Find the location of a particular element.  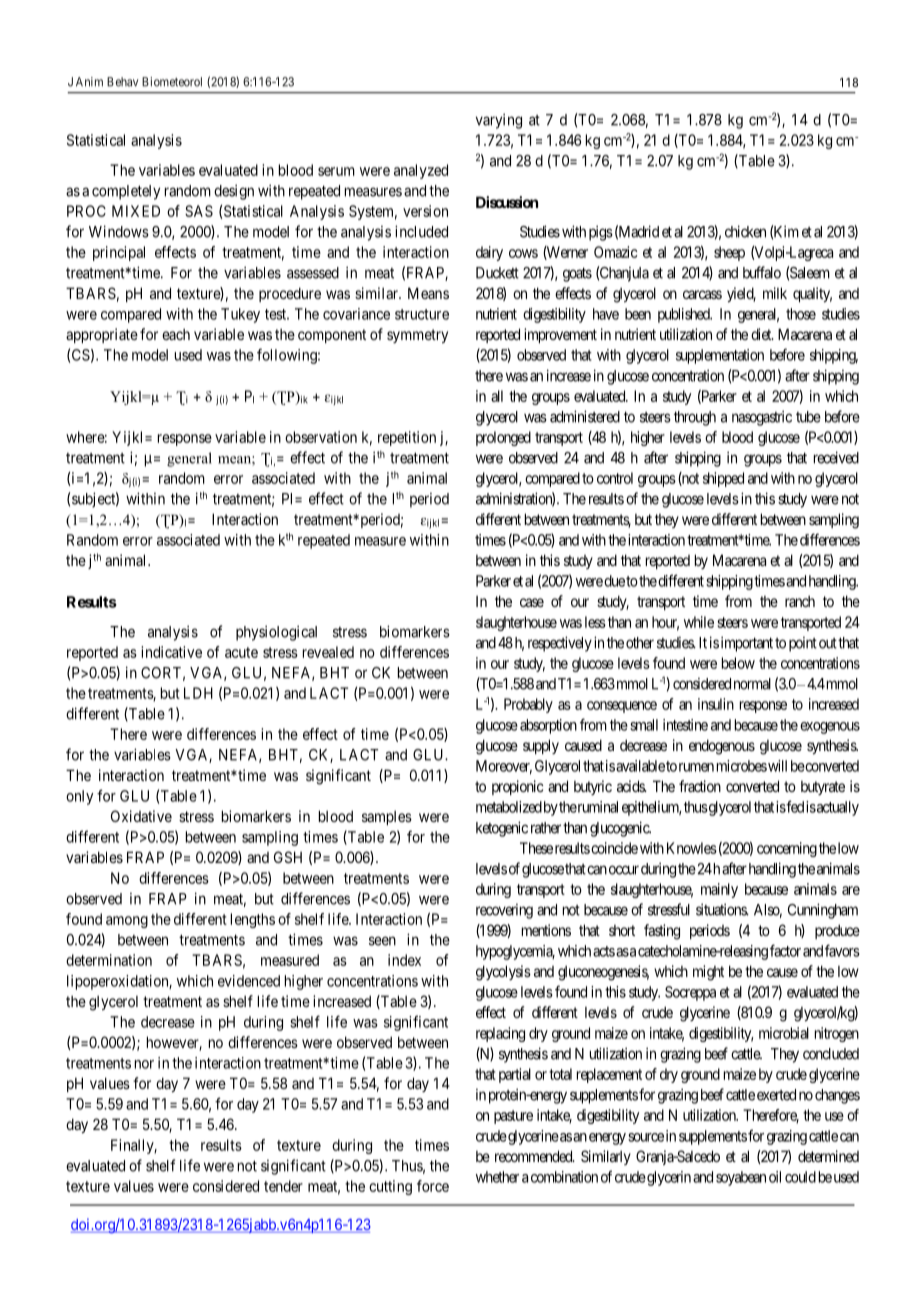

supply is located at coordinates (541, 746).
